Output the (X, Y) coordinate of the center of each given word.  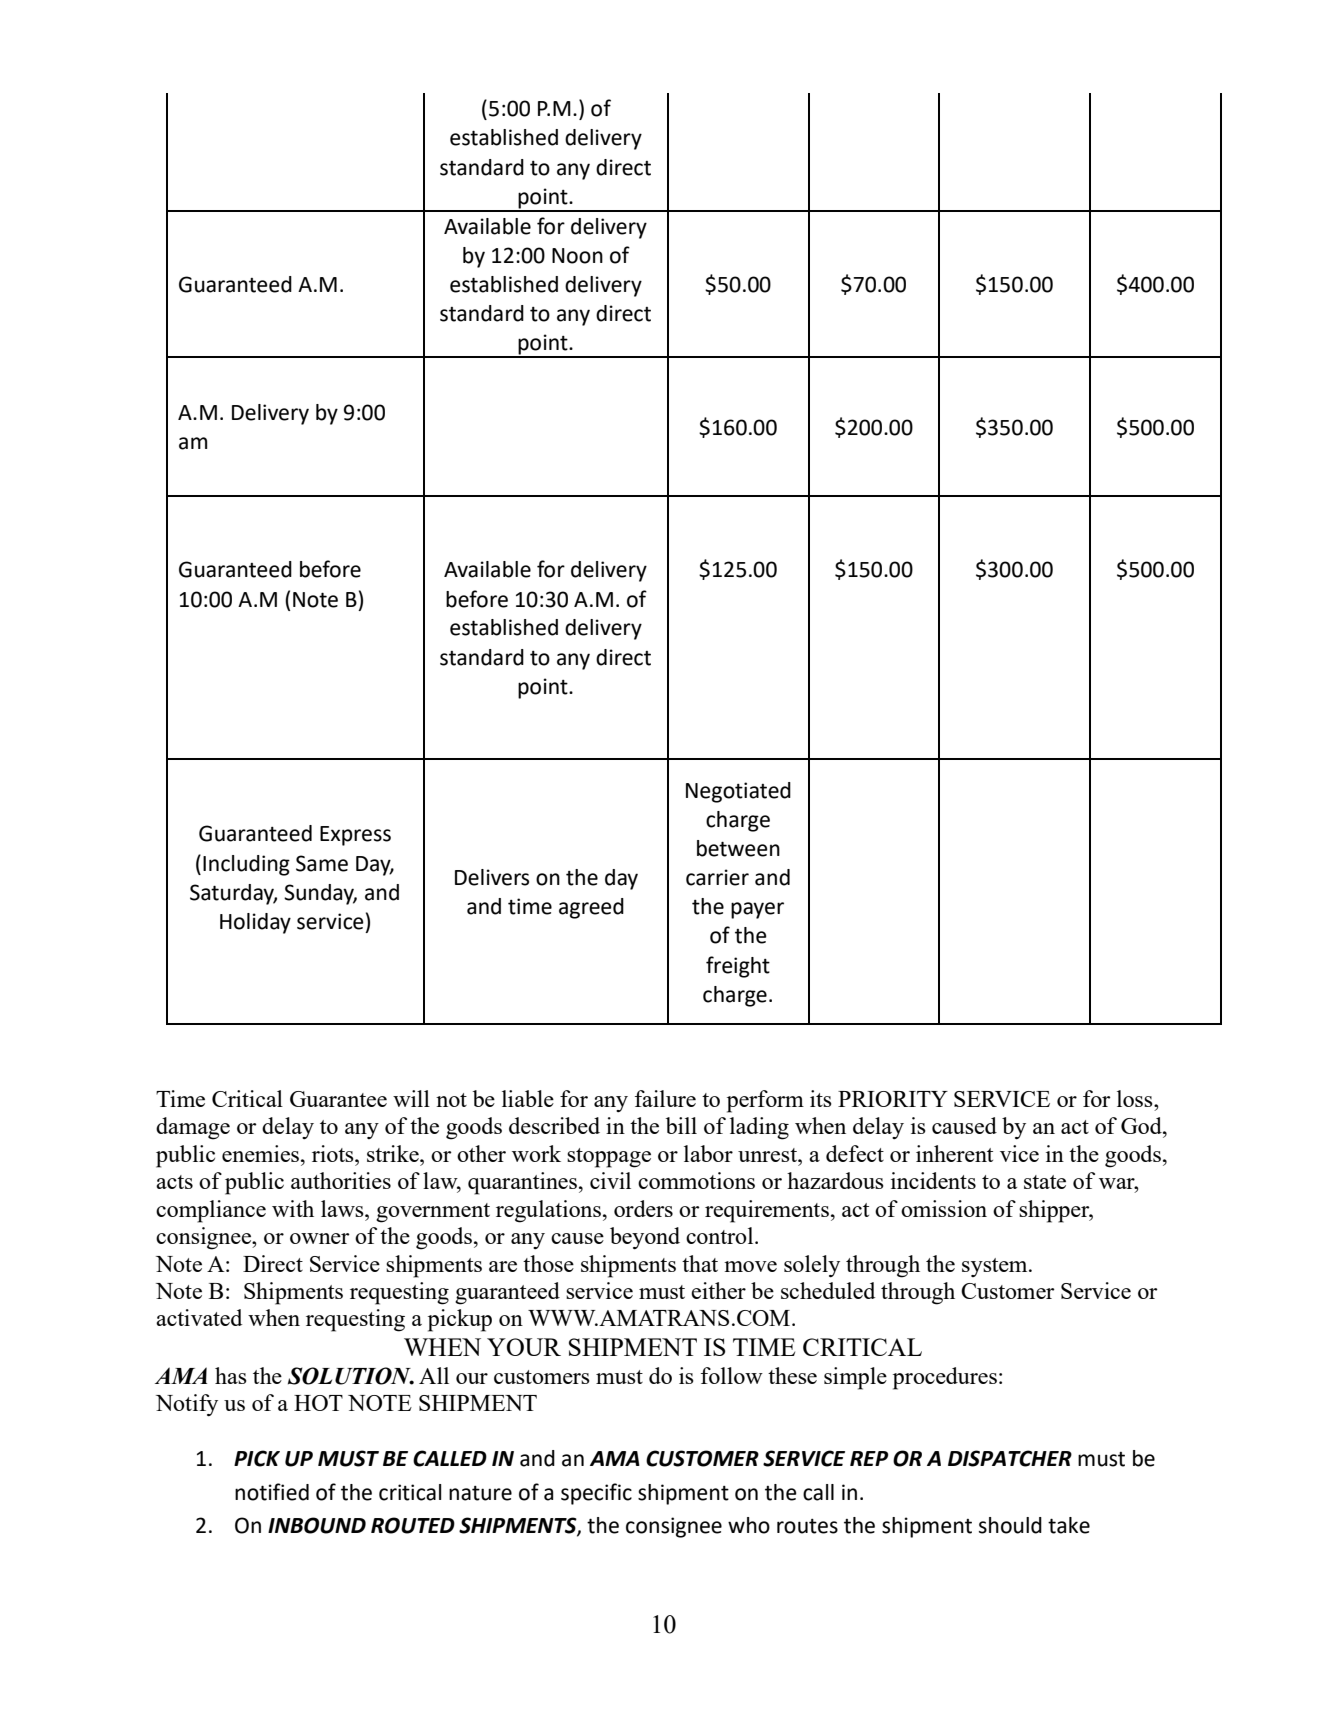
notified (272, 1492)
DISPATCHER (1010, 1458)
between (738, 848)
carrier (717, 877)
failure (665, 1098)
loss (1136, 1098)
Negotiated (738, 792)
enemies (262, 1153)
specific (596, 1494)
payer (757, 910)
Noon (577, 256)
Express (355, 836)
